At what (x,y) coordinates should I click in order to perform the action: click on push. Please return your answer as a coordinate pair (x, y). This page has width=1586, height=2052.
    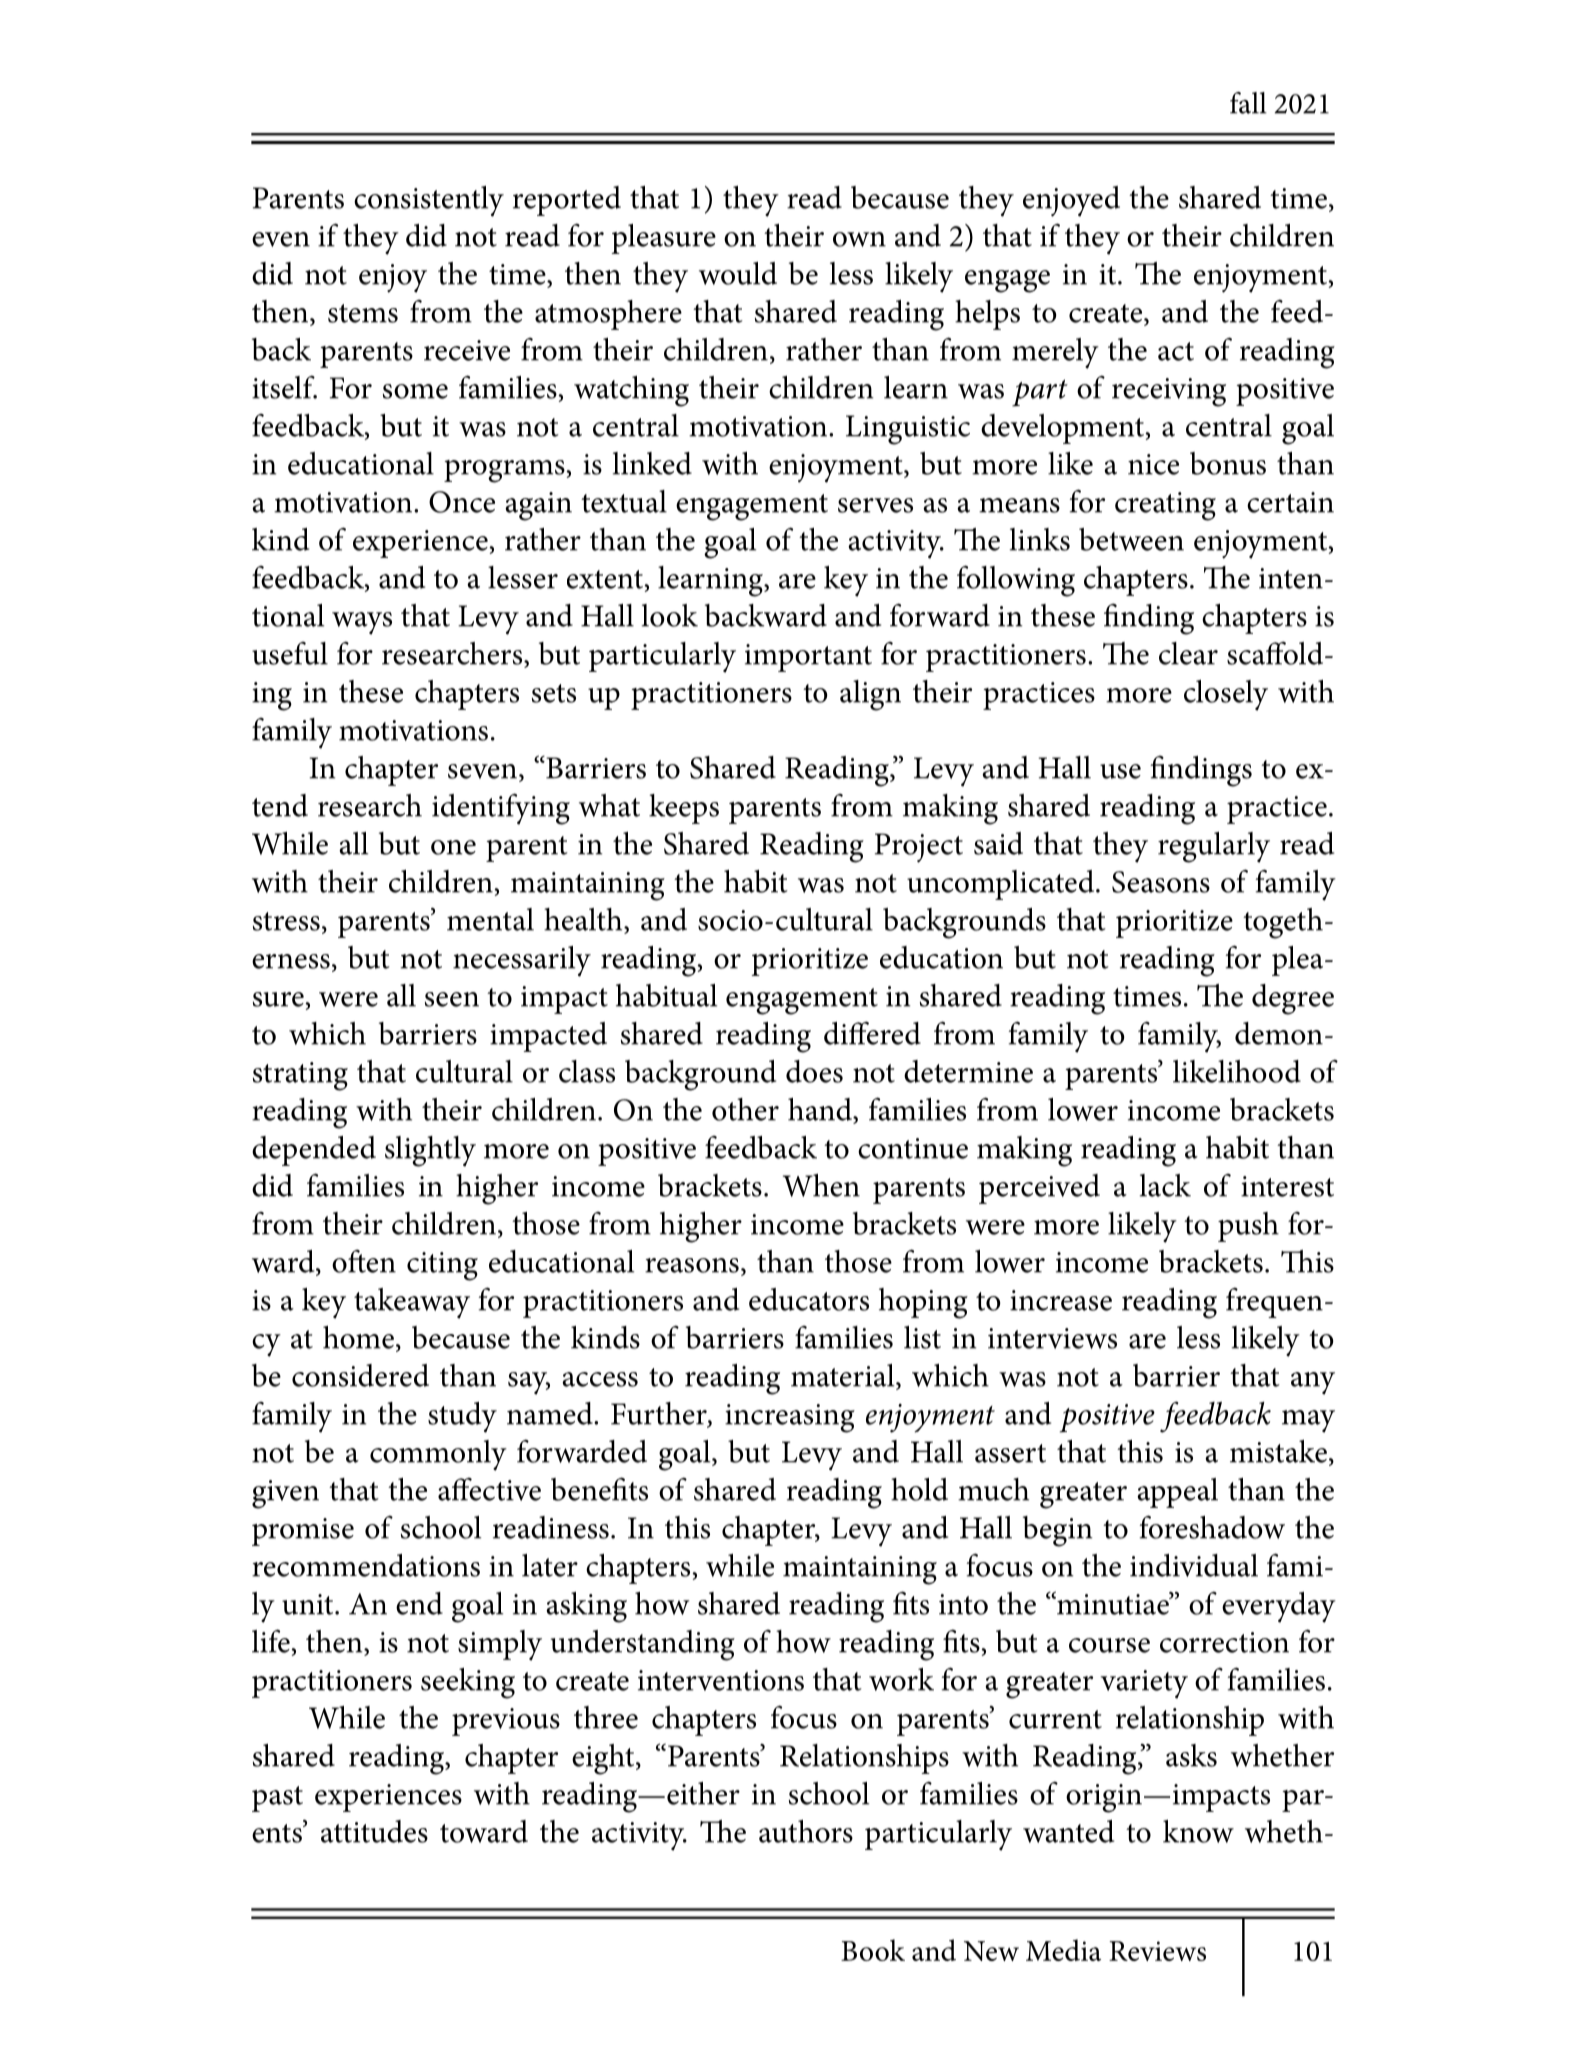
    Looking at the image, I should click on (1248, 1227).
